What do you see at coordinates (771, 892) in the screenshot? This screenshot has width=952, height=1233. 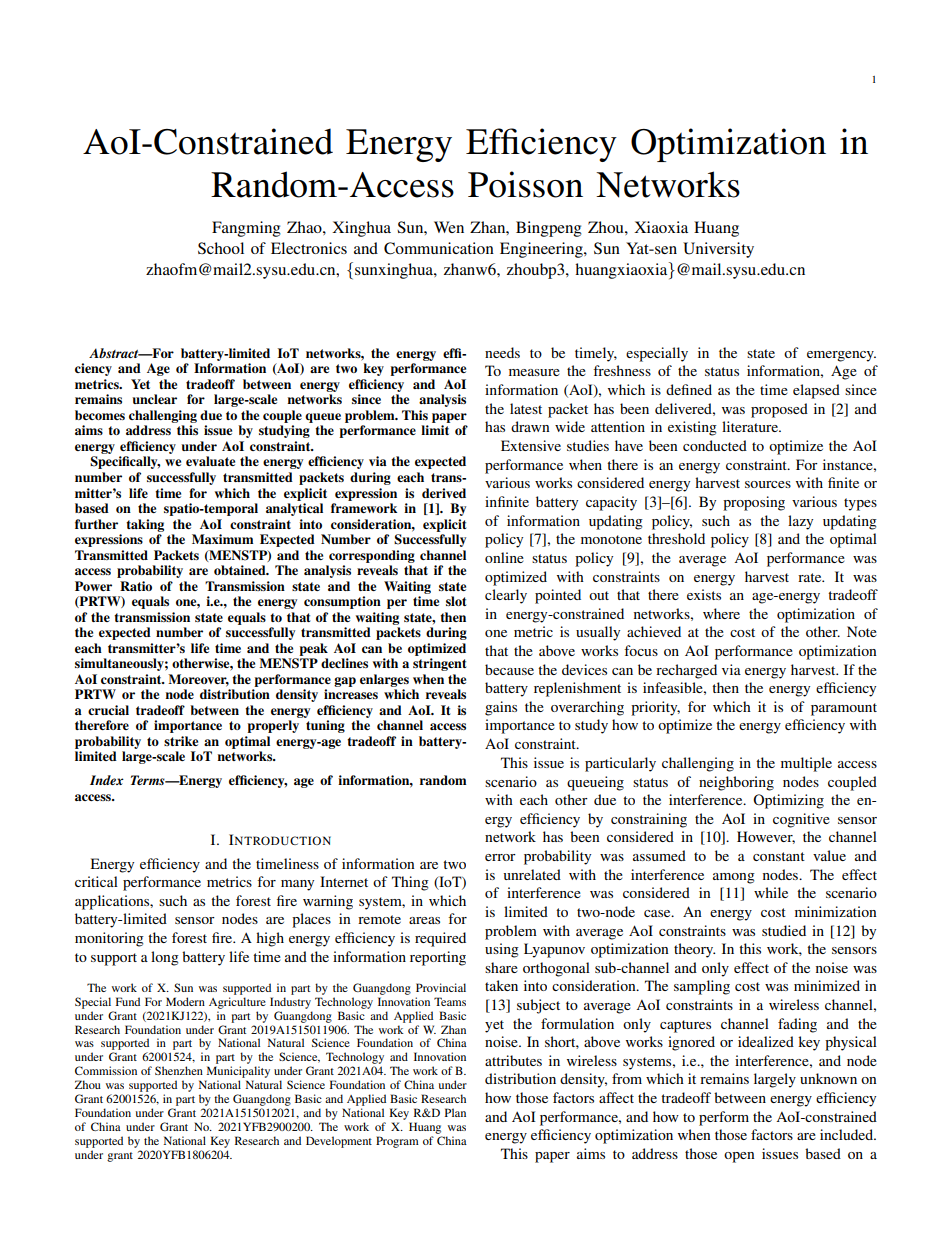 I see `while` at bounding box center [771, 892].
